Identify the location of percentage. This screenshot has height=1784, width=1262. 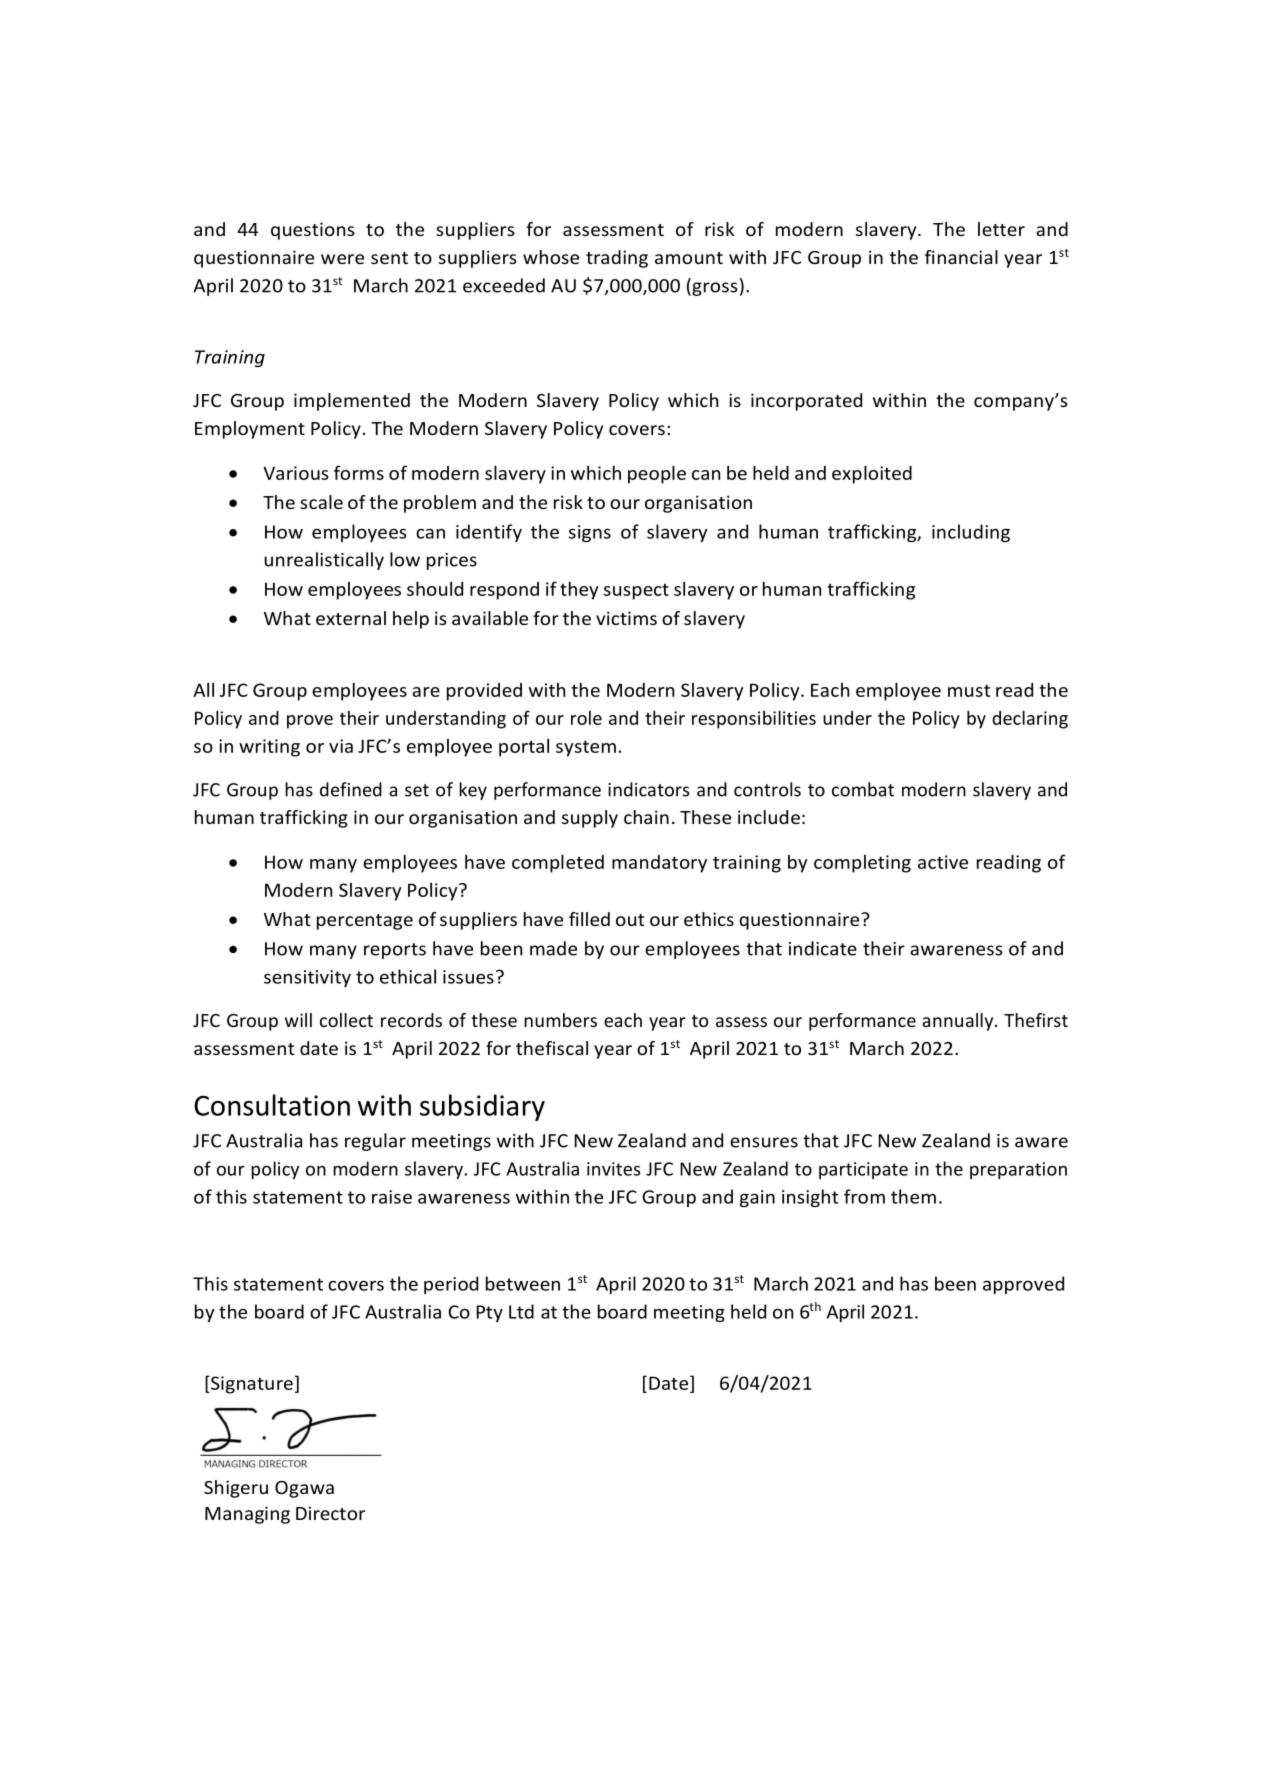
(365, 922).
